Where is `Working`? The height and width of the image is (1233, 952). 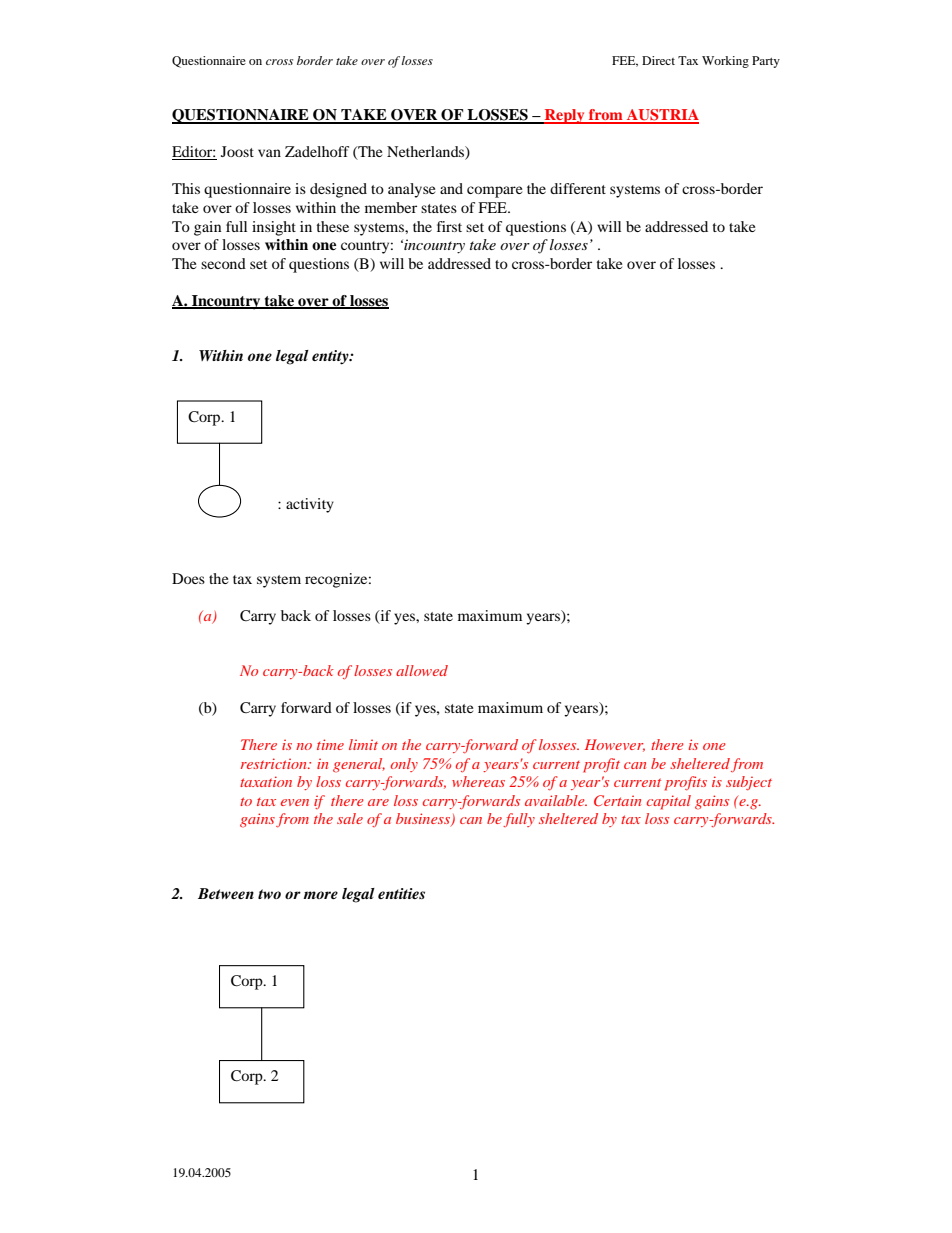 Working is located at coordinates (725, 62).
